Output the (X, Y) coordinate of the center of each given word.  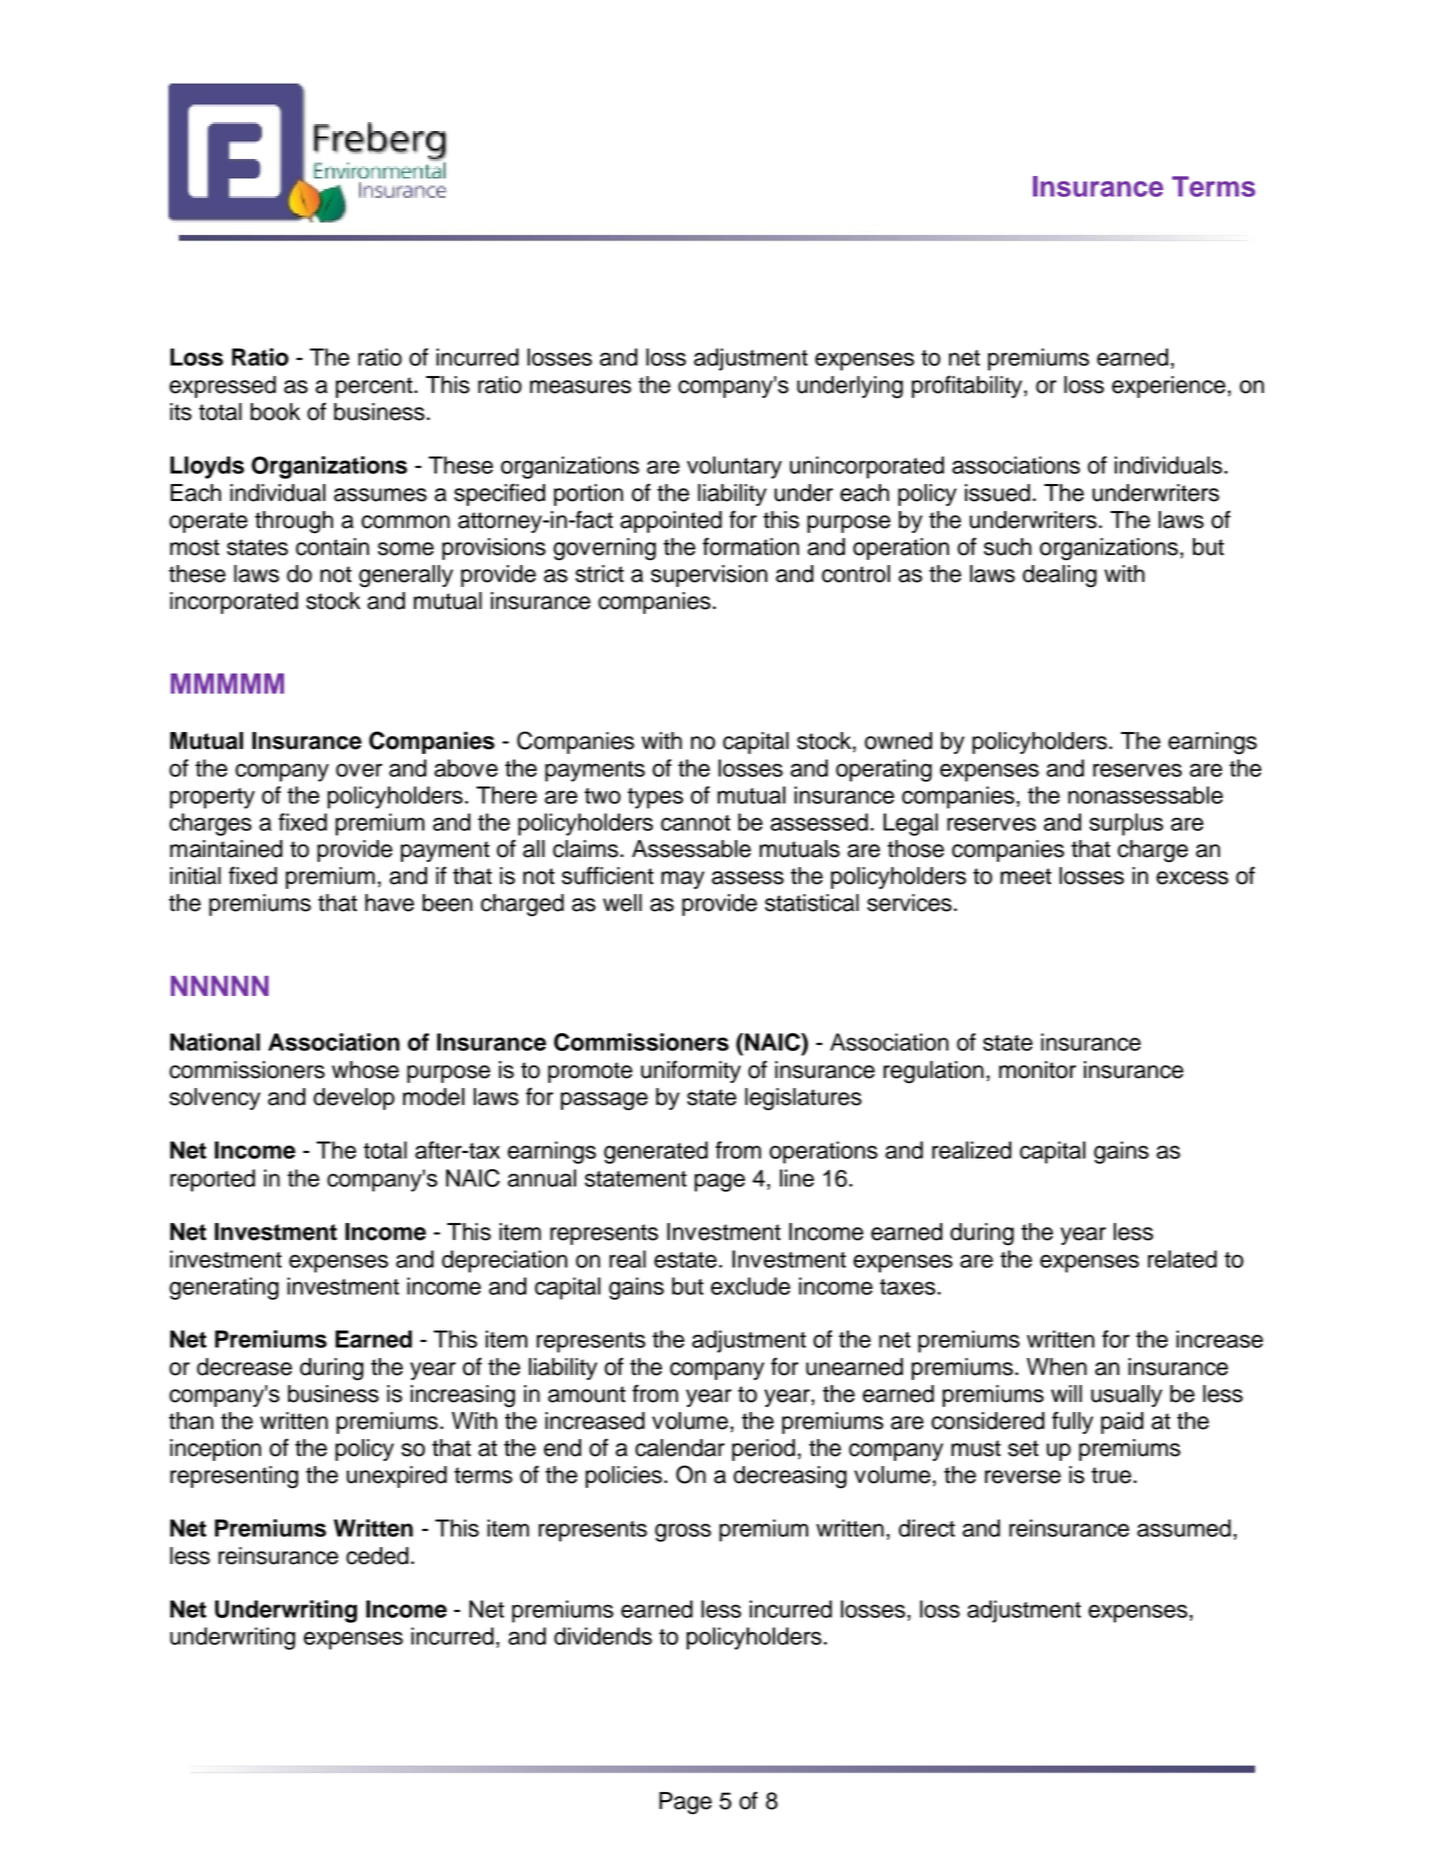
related (1182, 1259)
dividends (603, 1636)
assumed (1184, 1528)
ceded (377, 1556)
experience (1169, 387)
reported (212, 1180)
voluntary (734, 467)
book (275, 412)
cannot (695, 823)
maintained (226, 849)
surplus (1126, 824)
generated (656, 1152)
